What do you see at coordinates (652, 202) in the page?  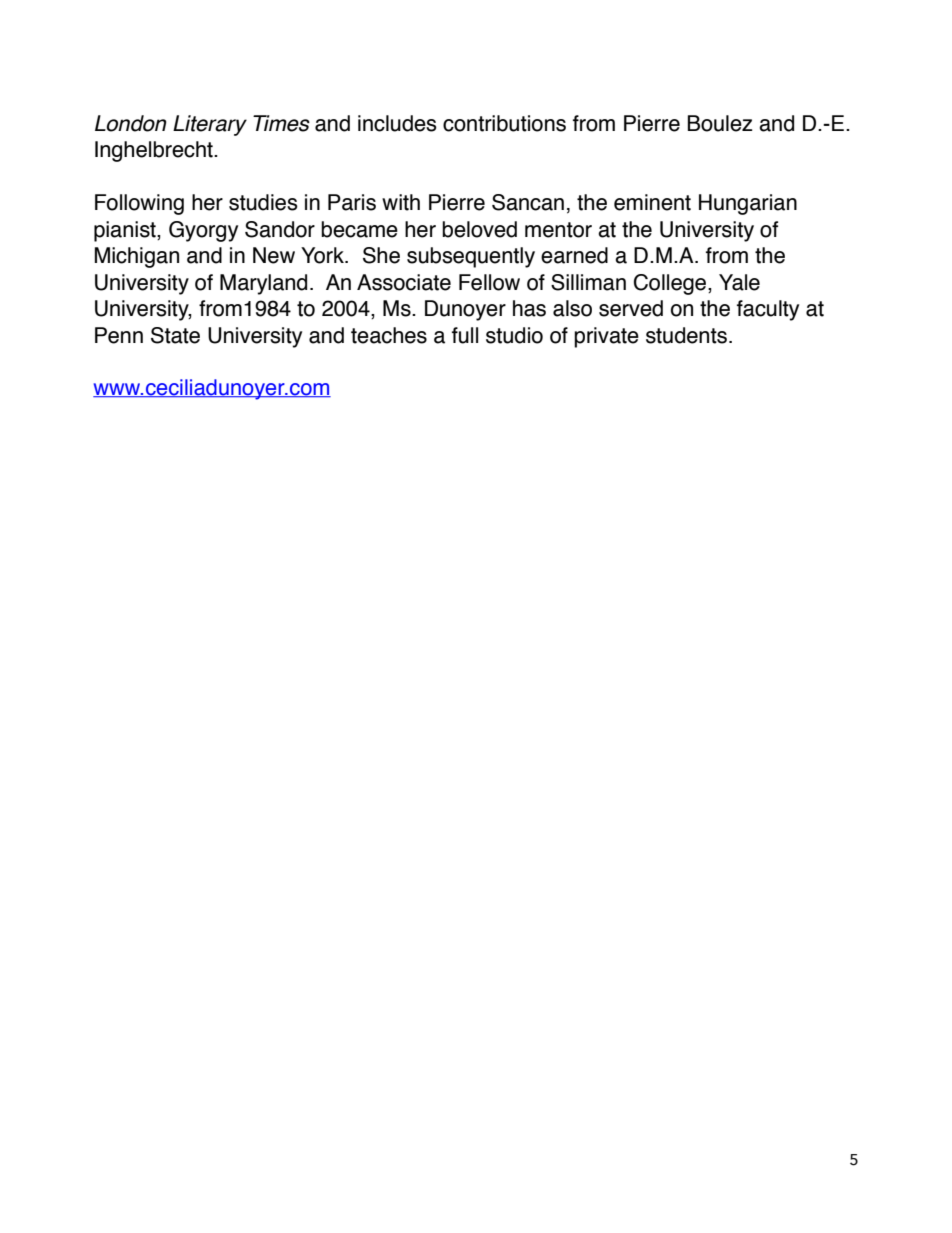 I see `eminent` at bounding box center [652, 202].
